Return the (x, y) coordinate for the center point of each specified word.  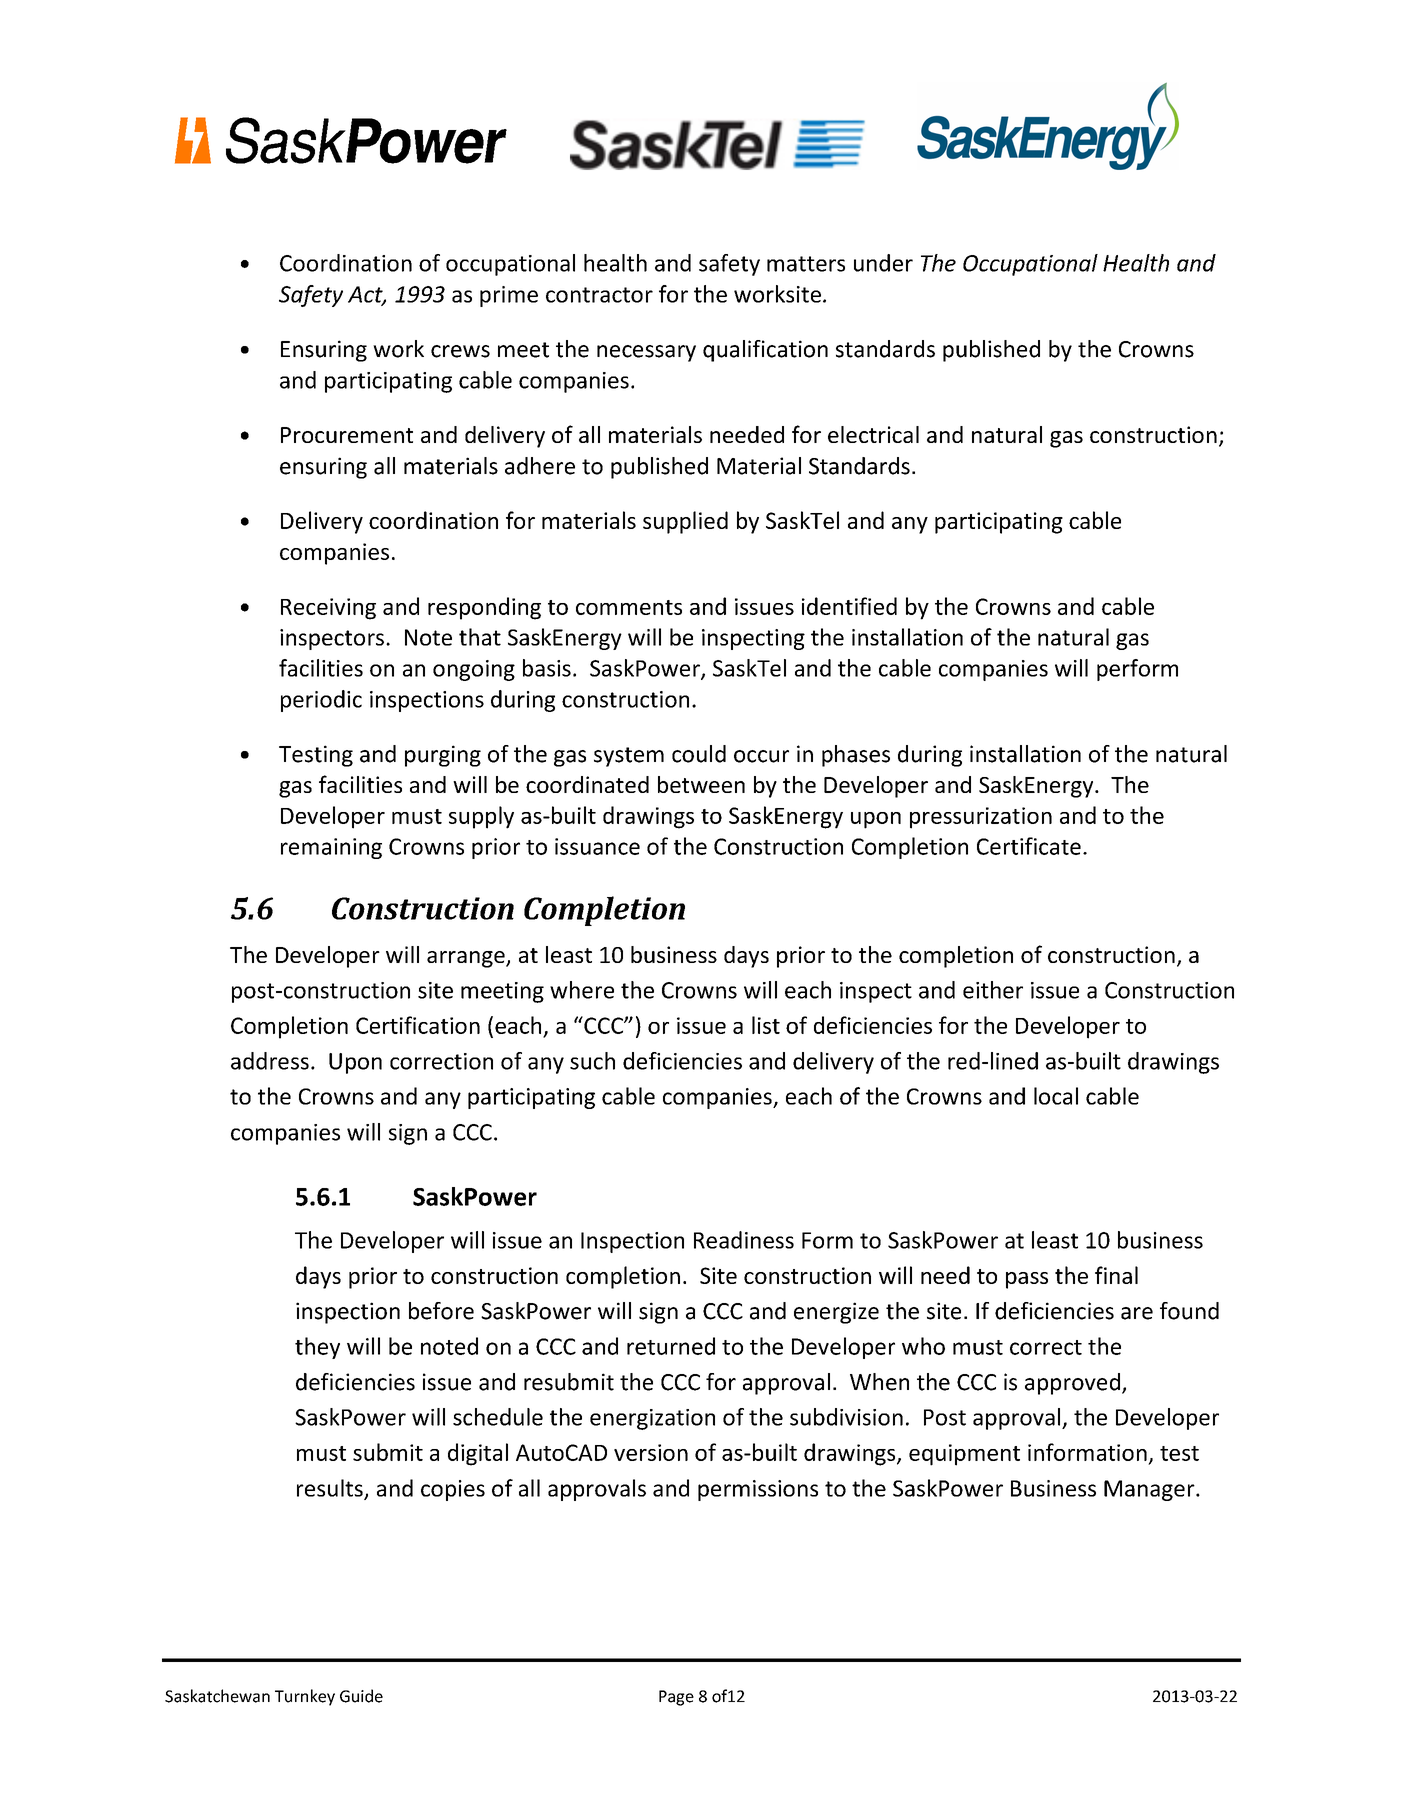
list (766, 1025)
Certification (418, 1025)
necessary (646, 353)
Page (676, 1698)
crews (460, 351)
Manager (1150, 1490)
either (993, 990)
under (883, 263)
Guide (361, 1696)
